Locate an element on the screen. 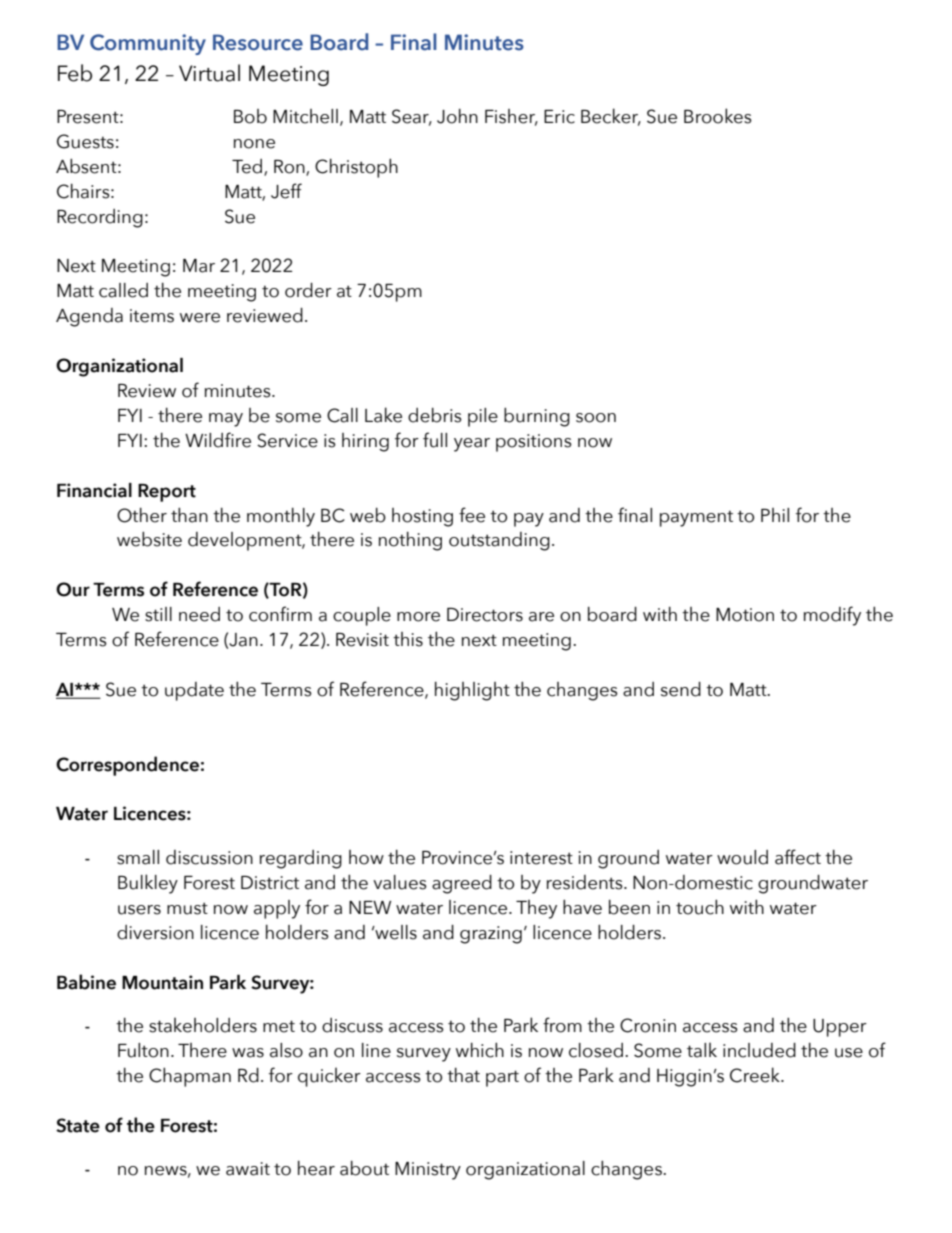 This screenshot has height=1233, width=952. Motion is located at coordinates (745, 615).
